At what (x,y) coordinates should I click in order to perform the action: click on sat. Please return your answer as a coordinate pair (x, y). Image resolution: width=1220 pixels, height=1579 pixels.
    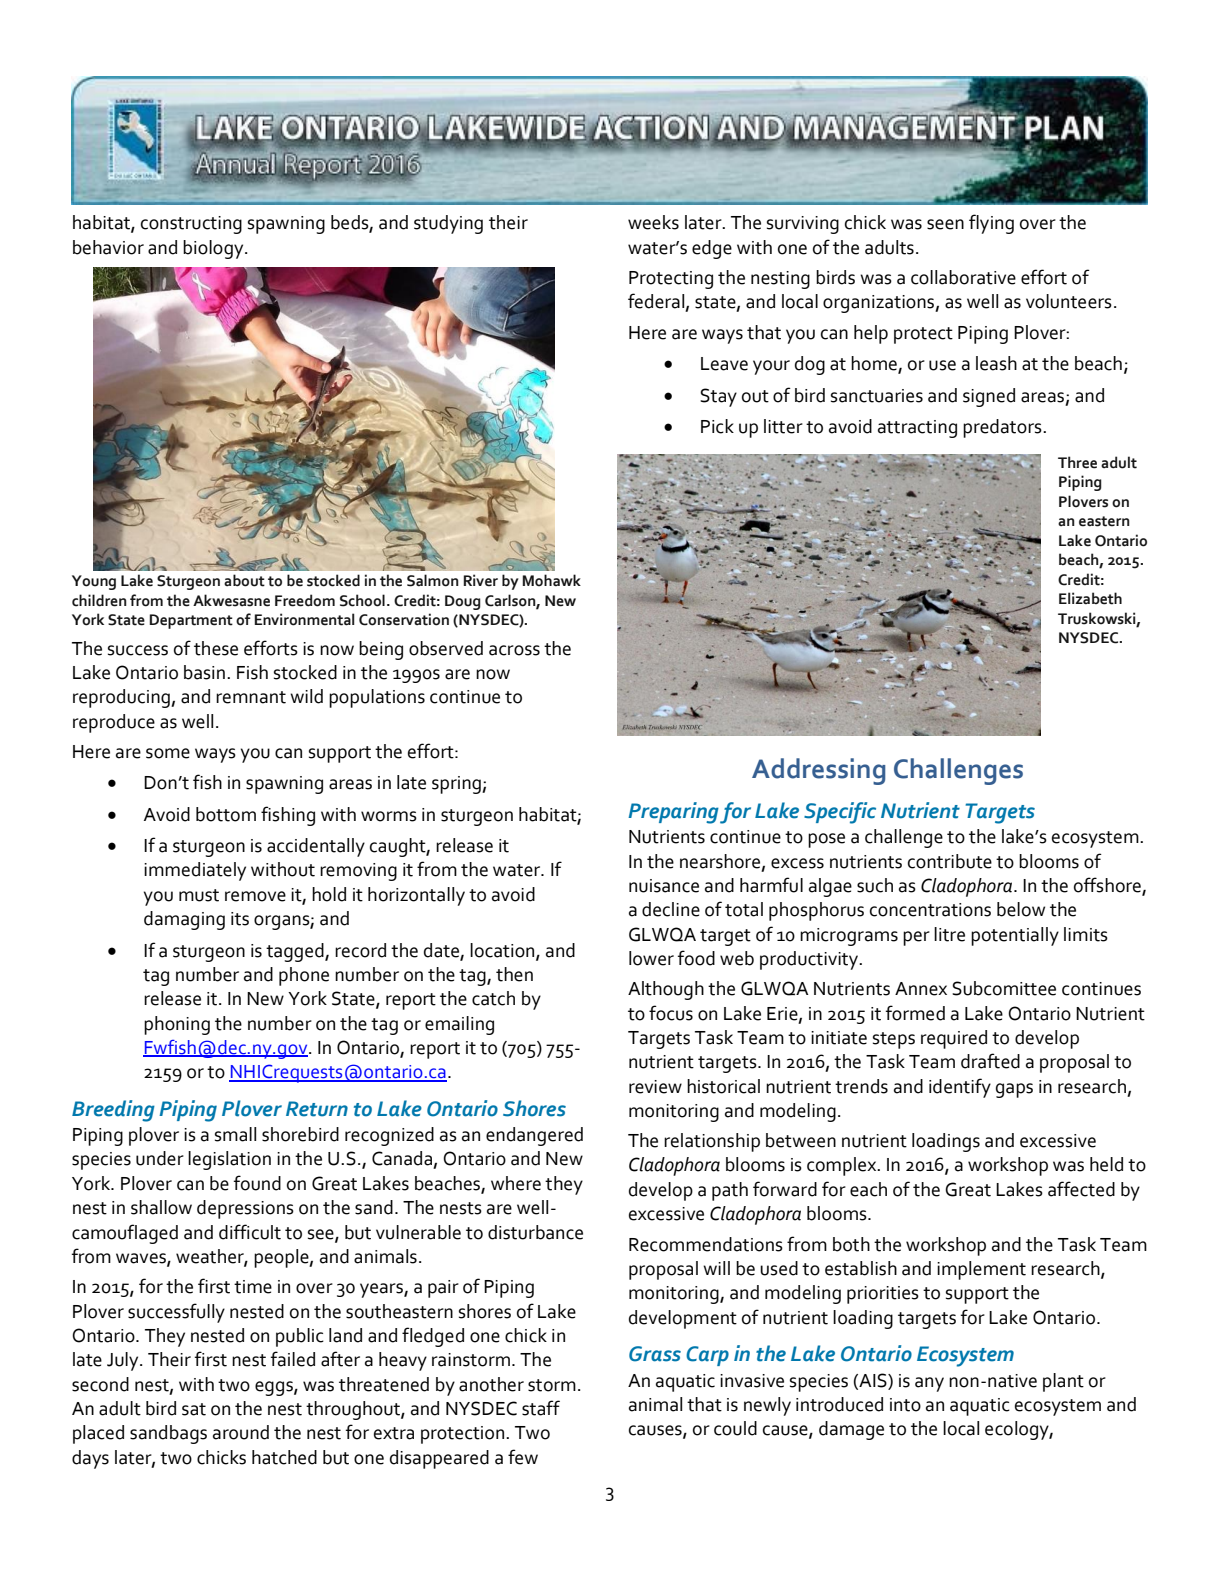
    Looking at the image, I should click on (194, 1409).
